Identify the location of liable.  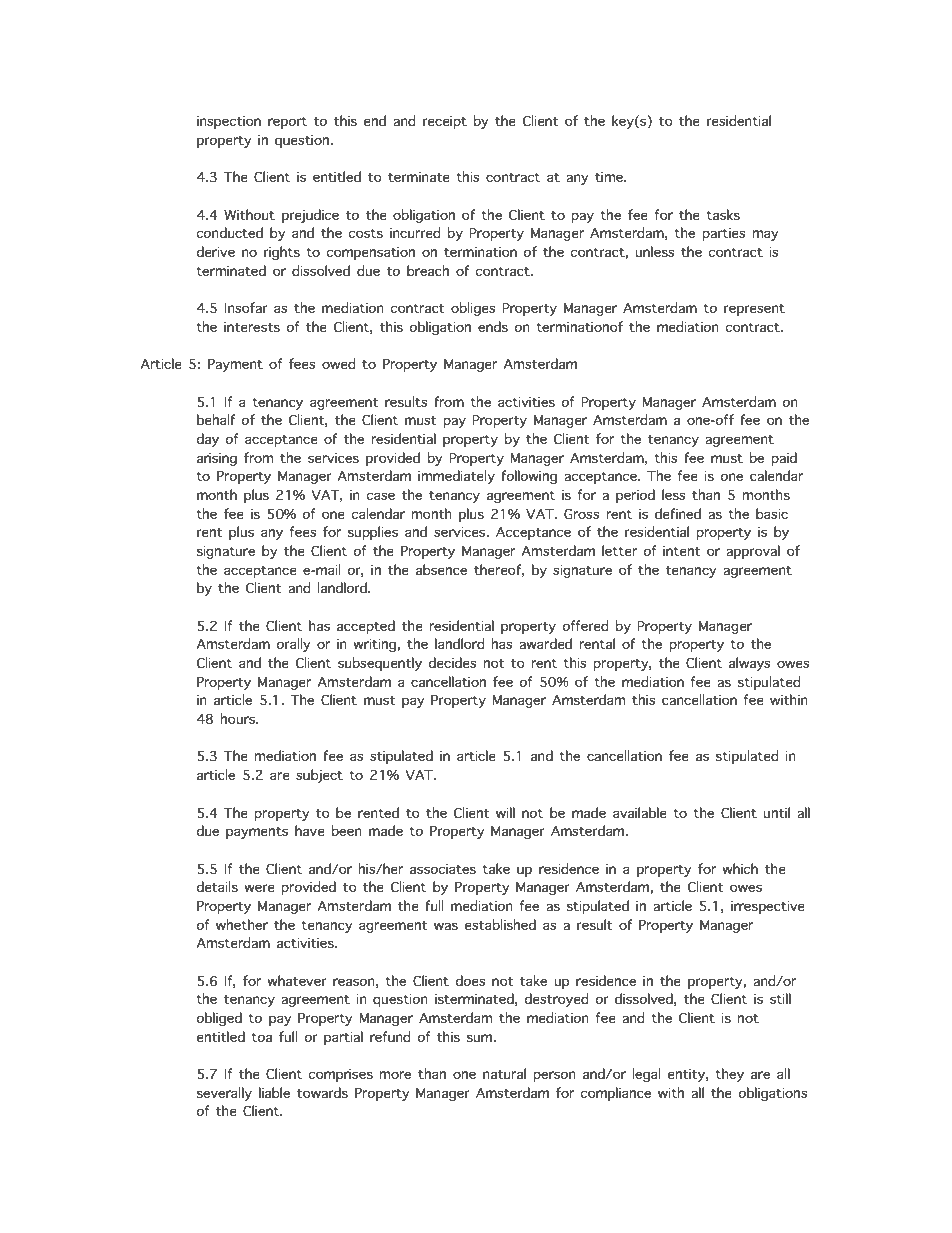
(274, 1093).
